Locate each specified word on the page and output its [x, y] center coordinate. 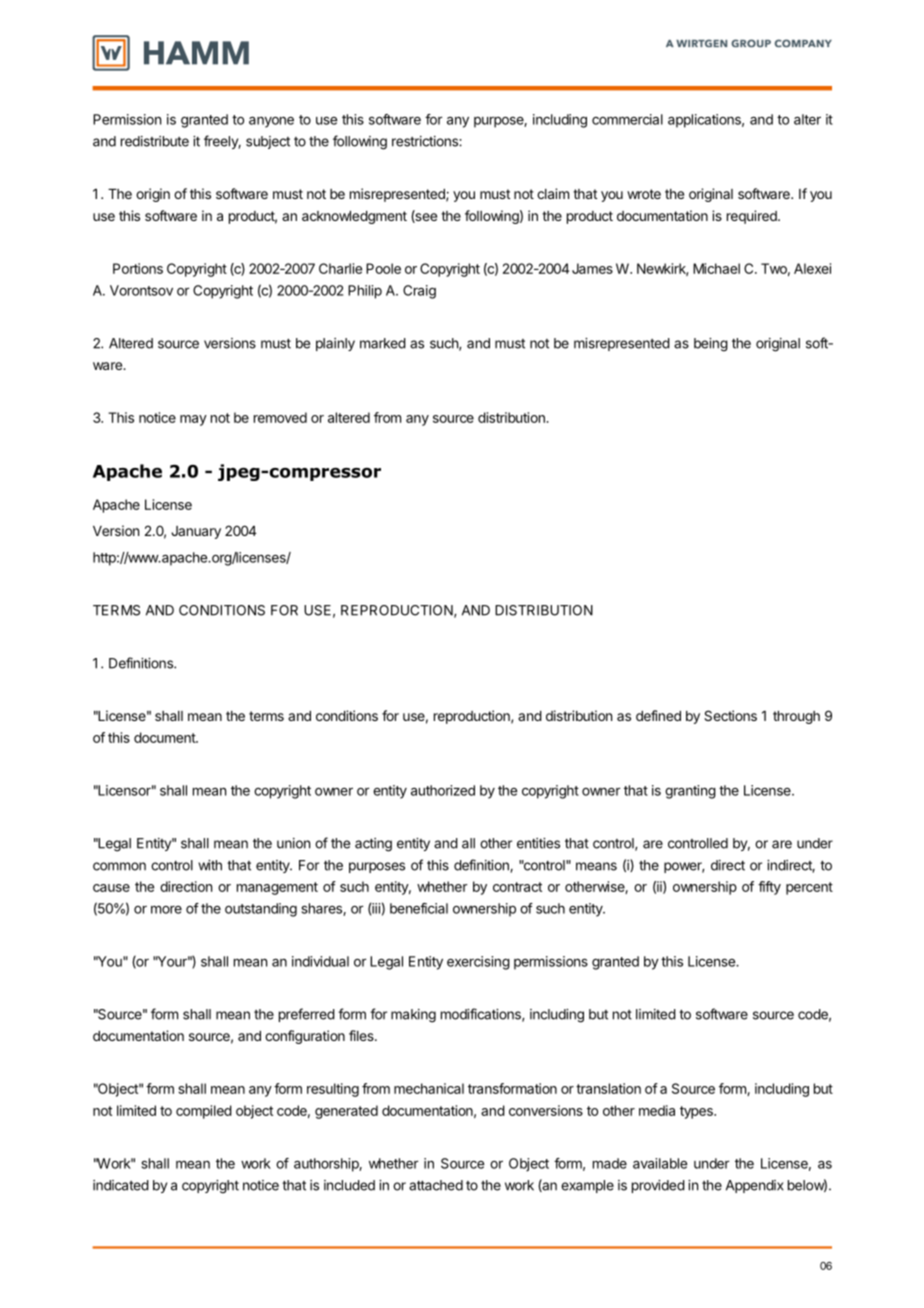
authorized [443, 790]
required [753, 217]
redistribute [155, 141]
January [196, 532]
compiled [204, 1112]
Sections [730, 715]
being [711, 345]
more [166, 910]
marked [383, 343]
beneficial [419, 908]
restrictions [426, 141]
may [193, 420]
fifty [769, 888]
